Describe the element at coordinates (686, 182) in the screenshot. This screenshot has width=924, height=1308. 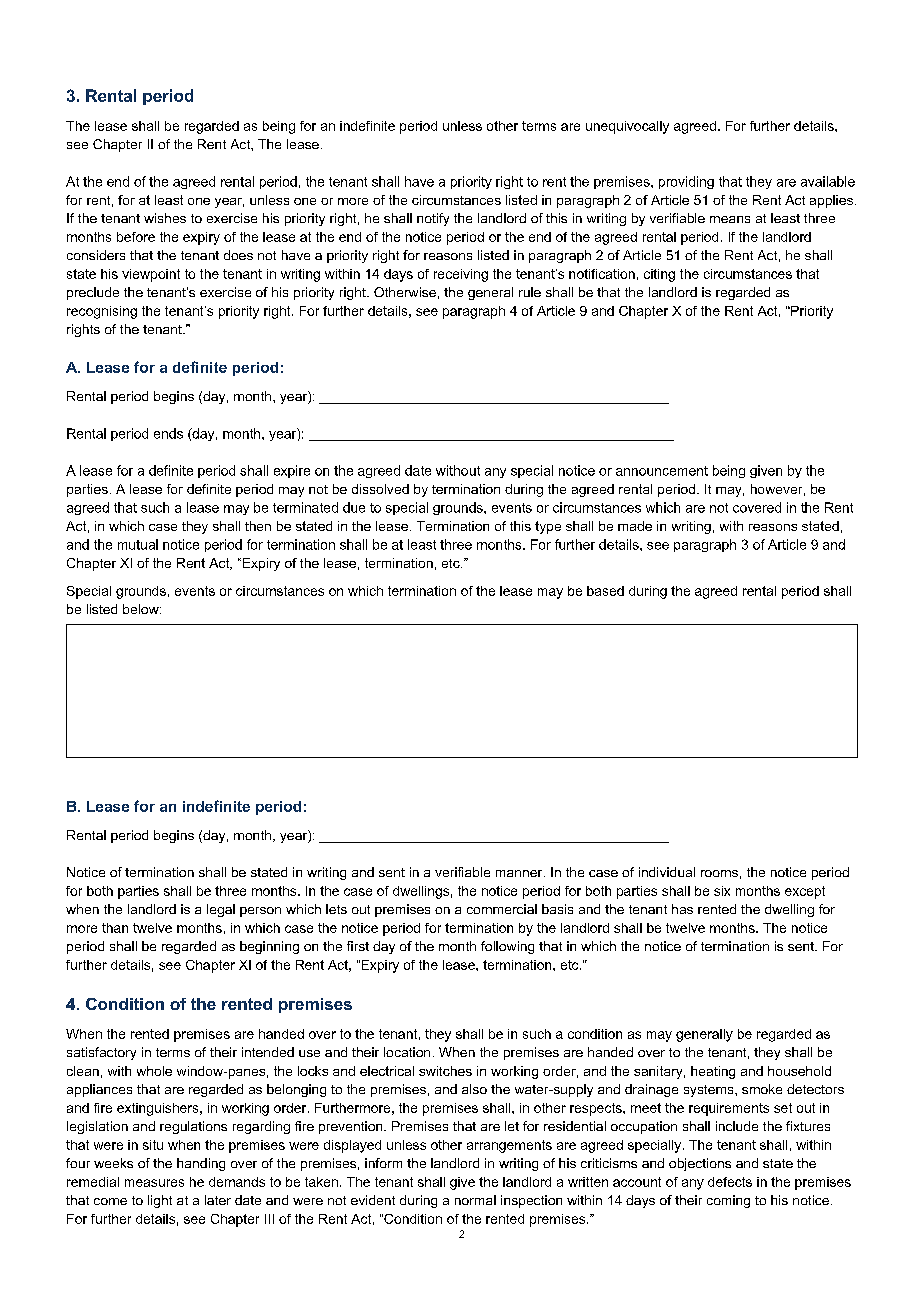
I see `providing` at that location.
